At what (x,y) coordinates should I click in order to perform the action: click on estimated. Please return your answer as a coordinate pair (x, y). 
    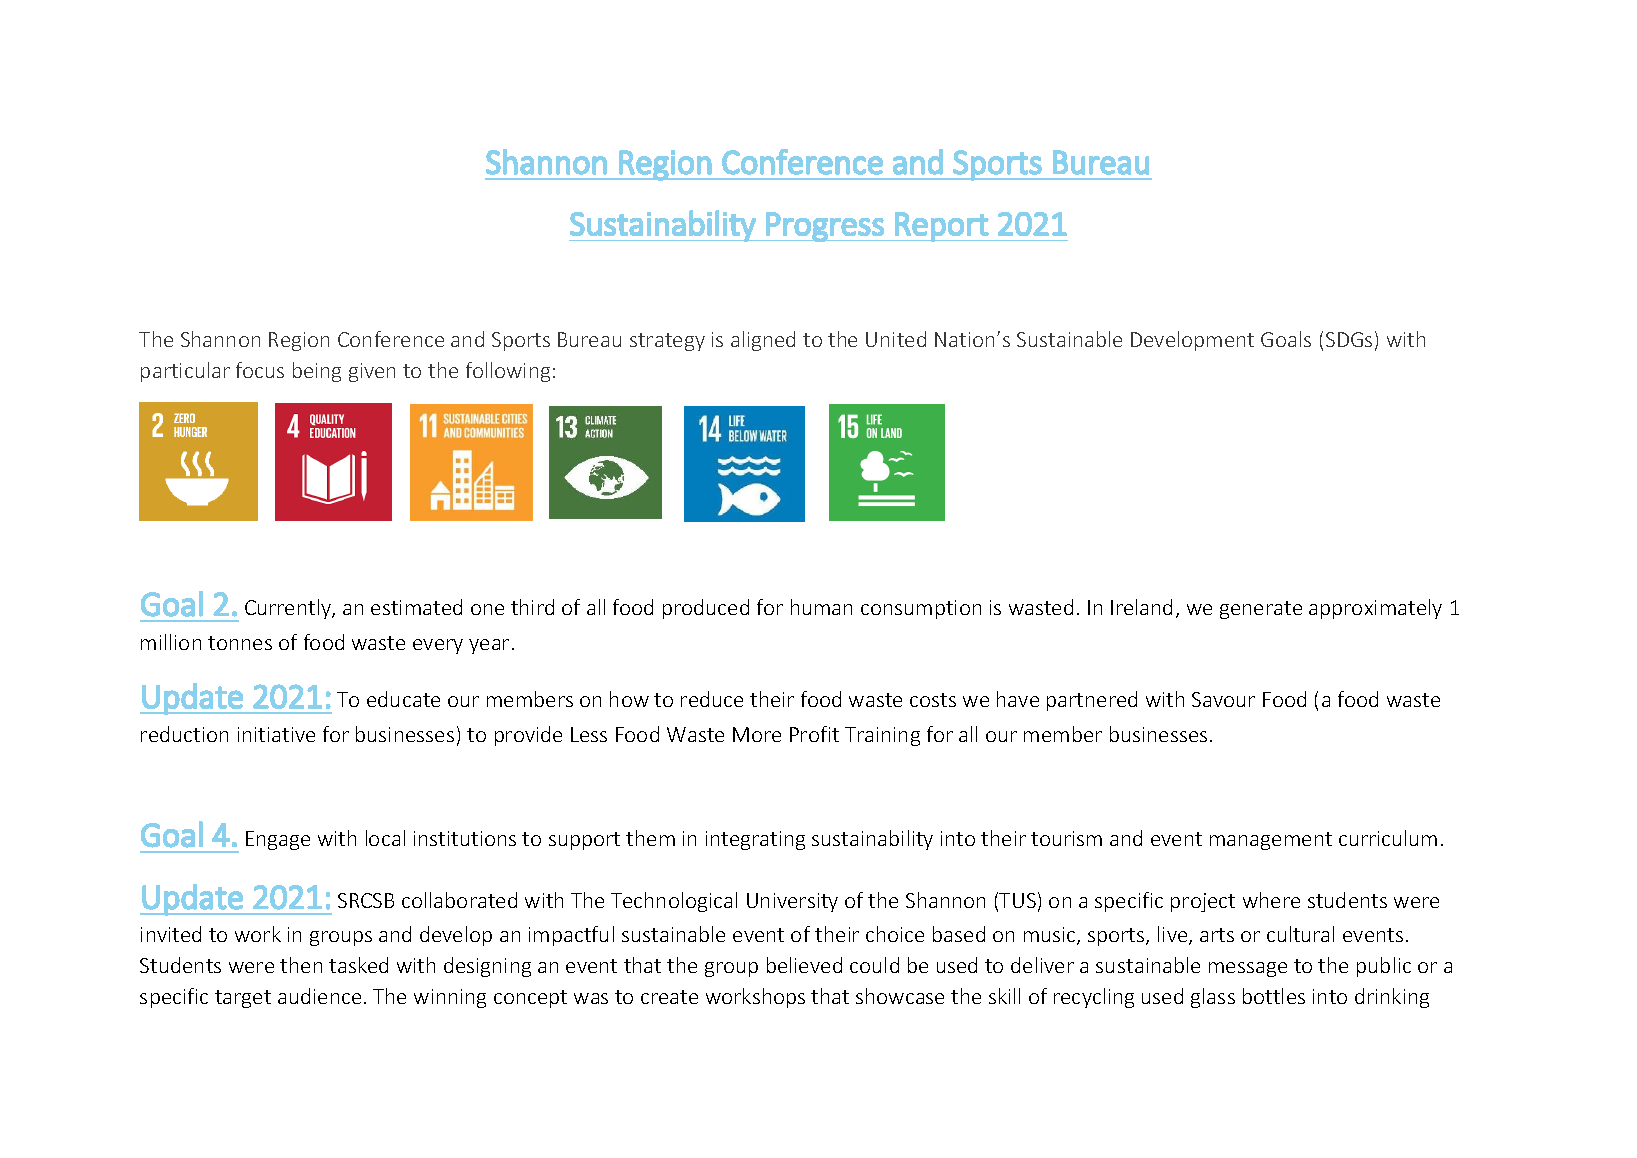
    Looking at the image, I should click on (416, 607).
